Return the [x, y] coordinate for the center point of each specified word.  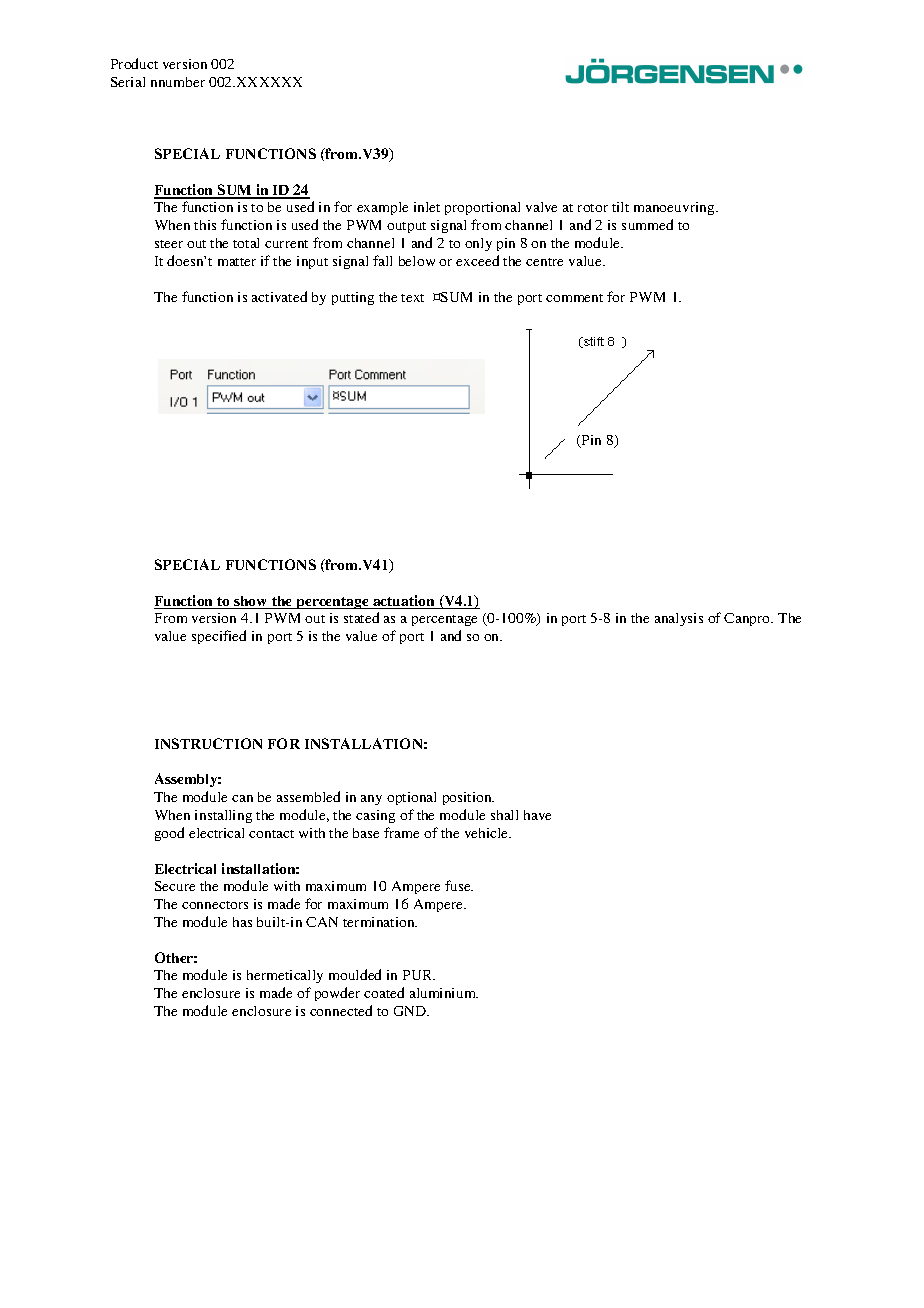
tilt [620, 207]
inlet [427, 207]
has [242, 922]
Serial [128, 82]
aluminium [444, 993]
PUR [419, 975]
